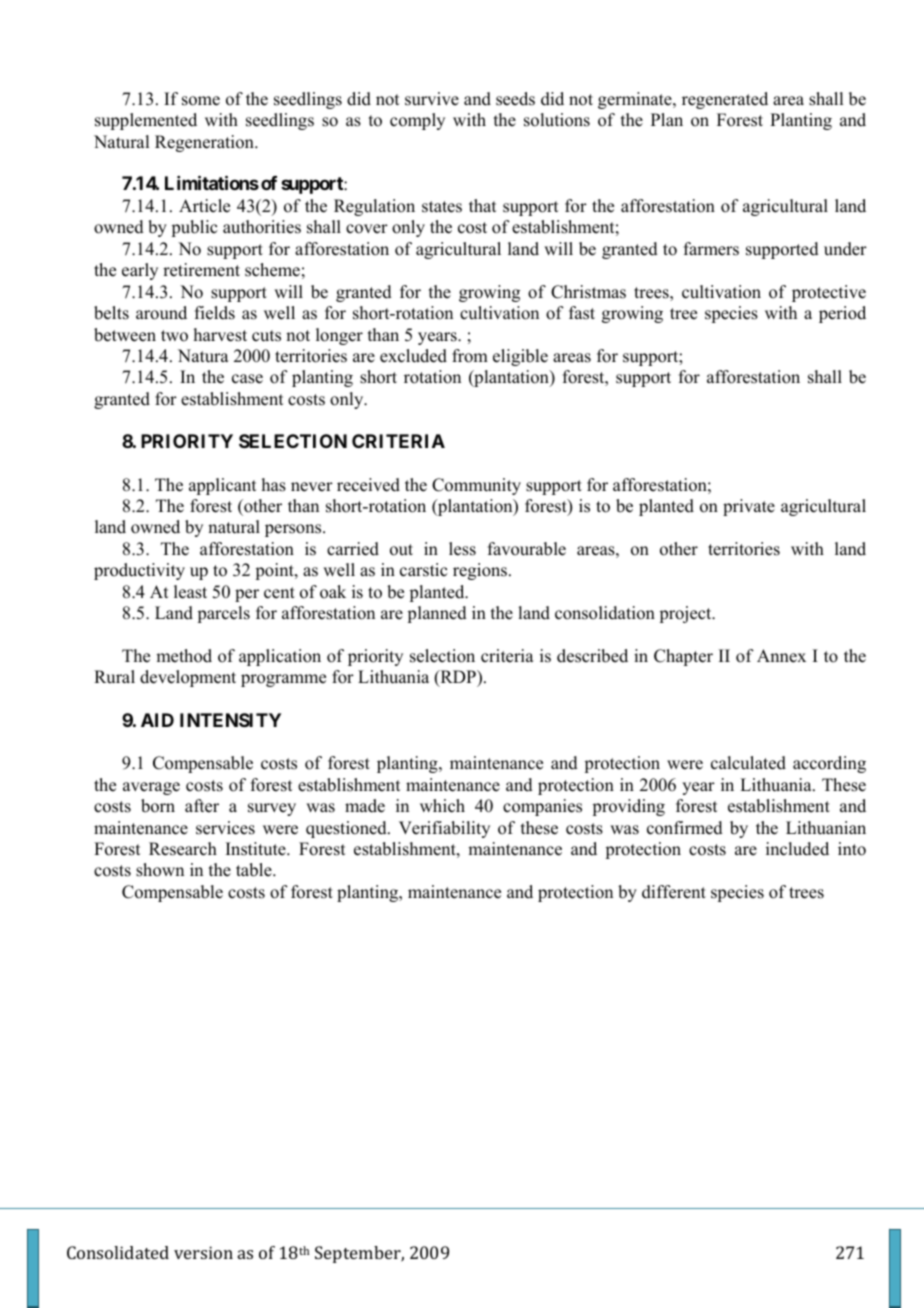 This document has height=1308, width=924. What do you see at coordinates (749, 507) in the document?
I see `private` at bounding box center [749, 507].
